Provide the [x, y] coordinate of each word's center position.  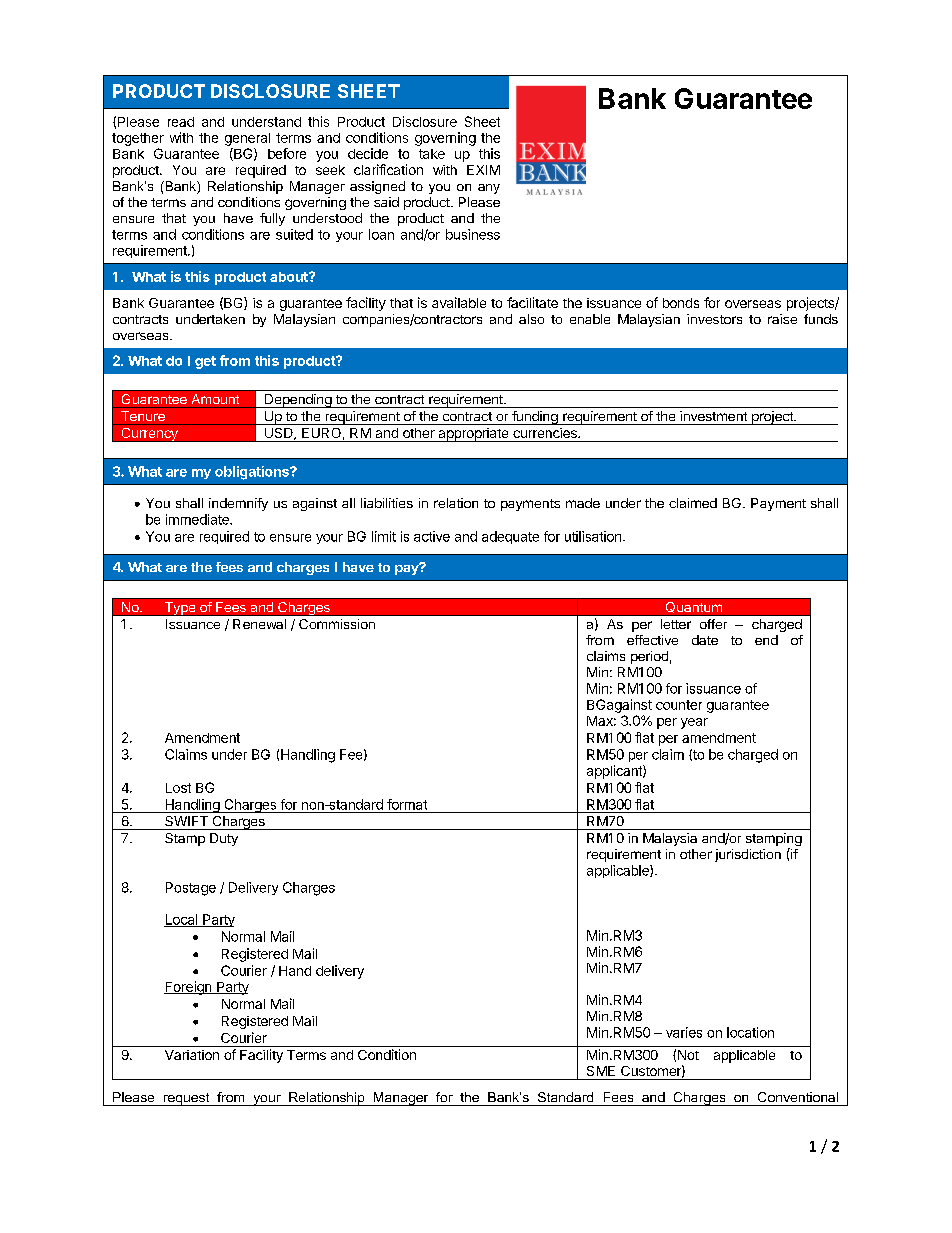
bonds [681, 303]
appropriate [473, 435]
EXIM [483, 170]
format [407, 804]
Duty [224, 839]
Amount [215, 399]
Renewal [259, 624]
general [247, 139]
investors [714, 319]
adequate [510, 537]
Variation [192, 1055]
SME [601, 1071]
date [705, 640]
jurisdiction [748, 855]
